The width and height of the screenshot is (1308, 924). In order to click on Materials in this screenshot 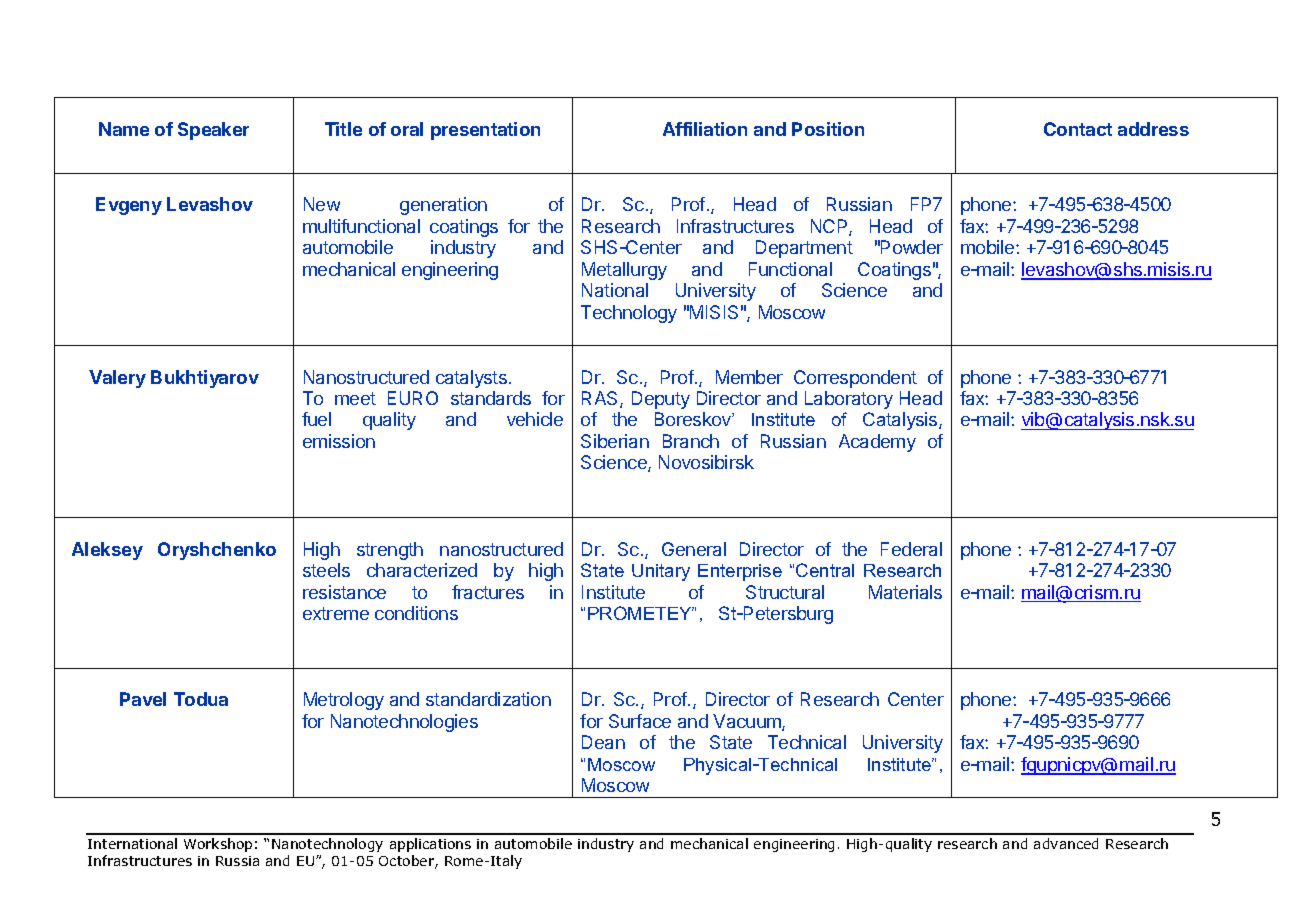, I will do `click(905, 592)`.
